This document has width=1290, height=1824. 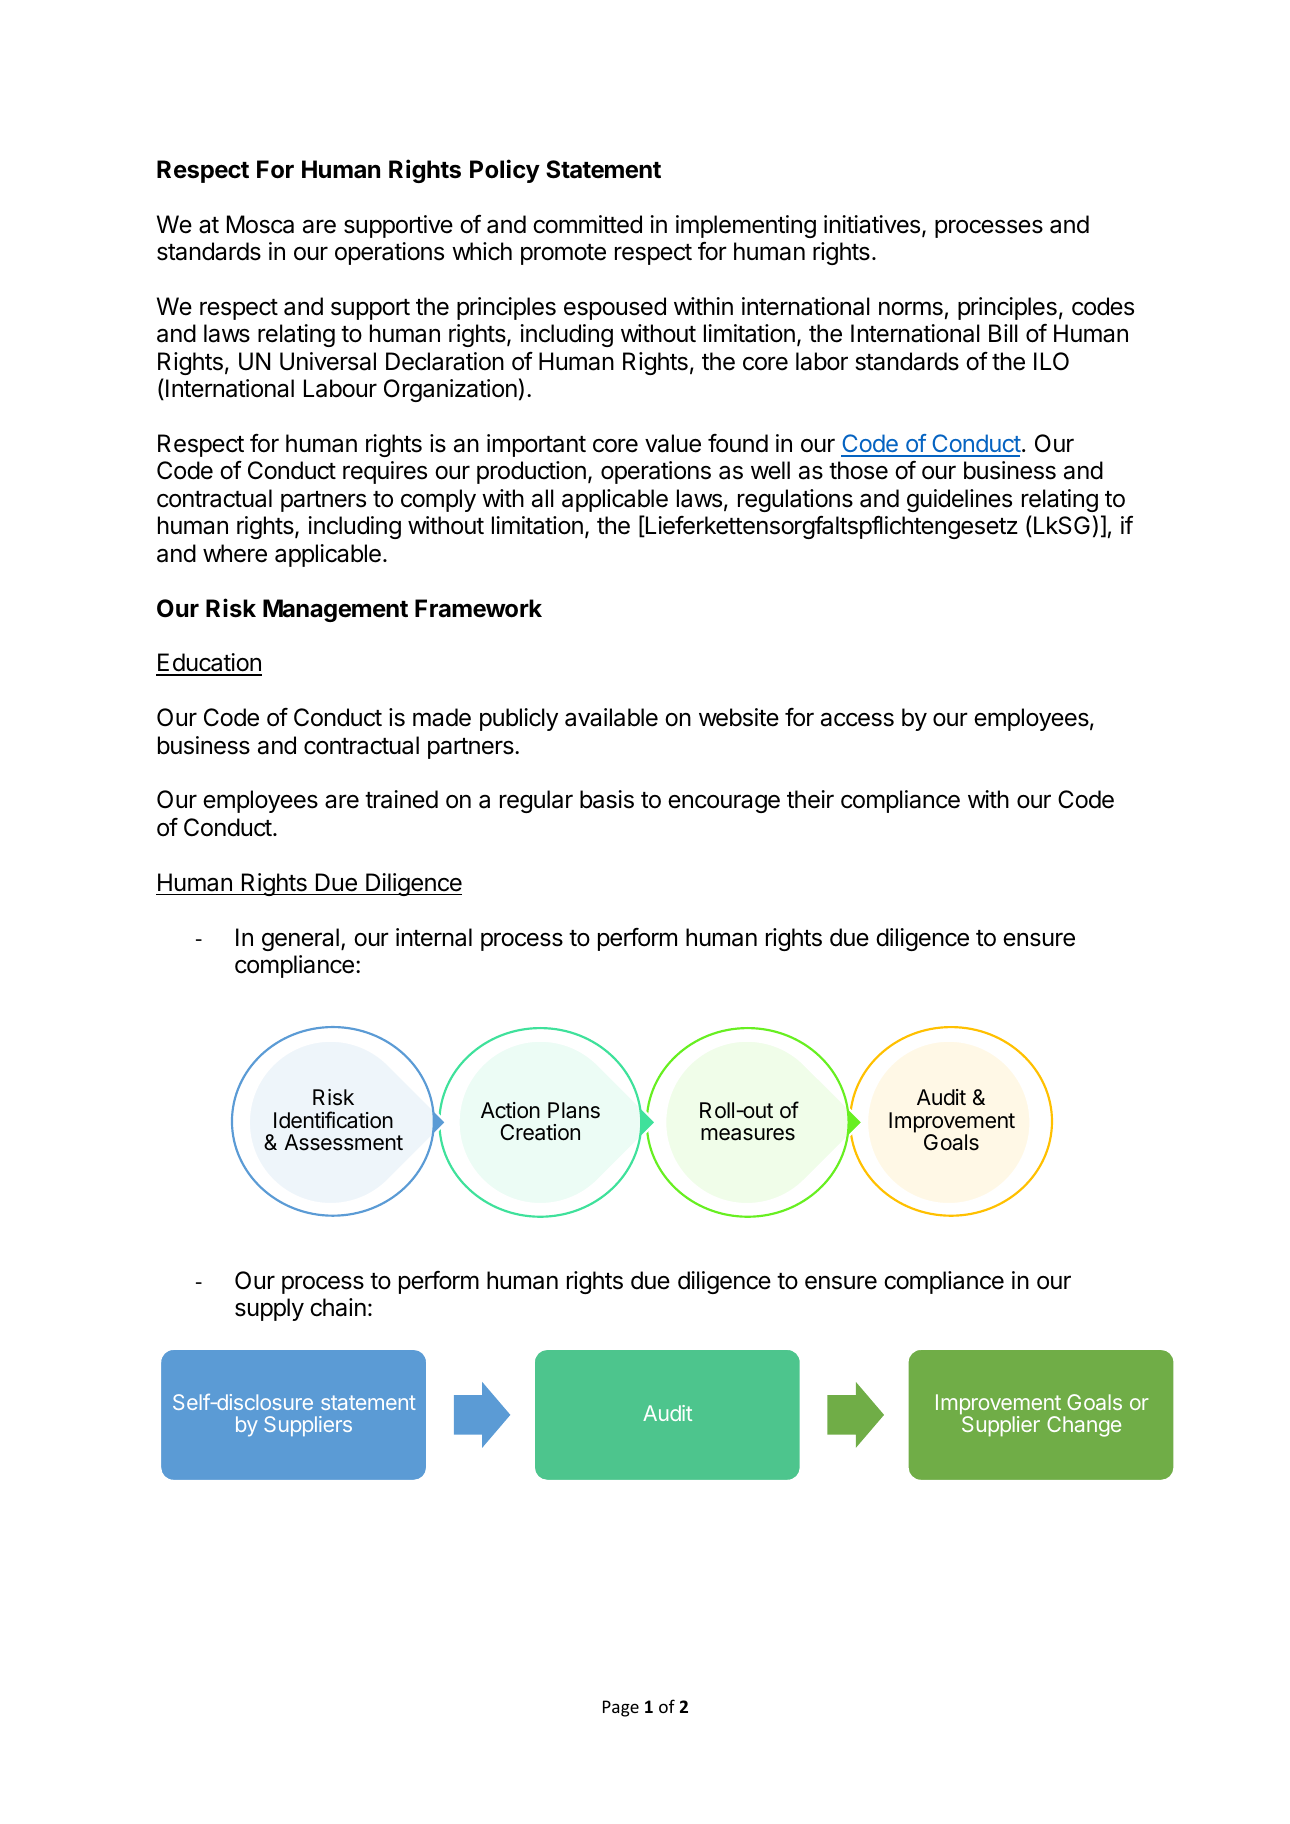 I want to click on basis, so click(x=607, y=799).
